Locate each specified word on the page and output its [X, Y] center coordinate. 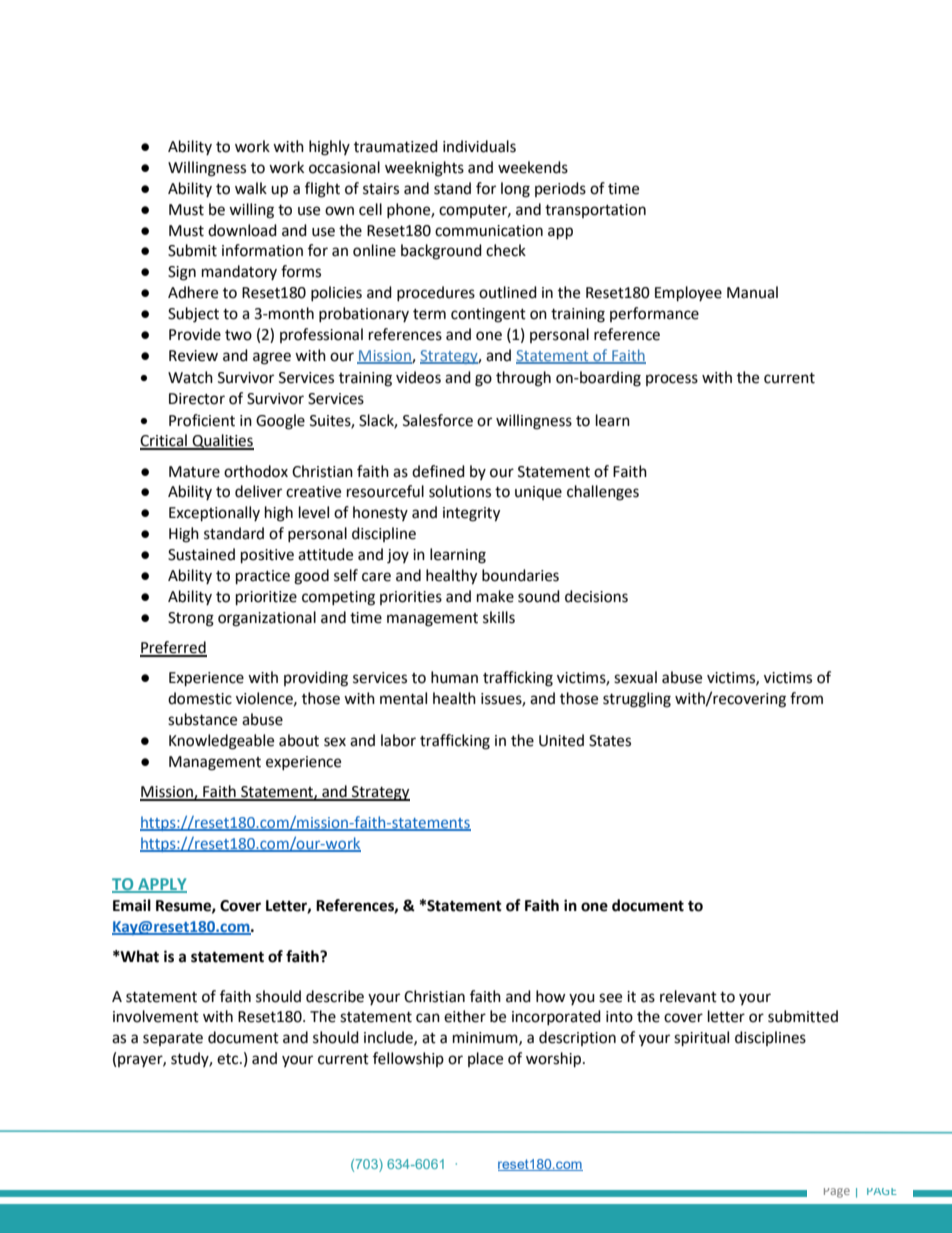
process [672, 380]
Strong [191, 619]
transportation [595, 211]
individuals [479, 146]
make [495, 596]
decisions [596, 596]
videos [418, 377]
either [465, 1016]
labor [398, 740]
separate [173, 1039]
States [610, 741]
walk [251, 188]
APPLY [161, 885]
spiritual [701, 1039]
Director [197, 399]
